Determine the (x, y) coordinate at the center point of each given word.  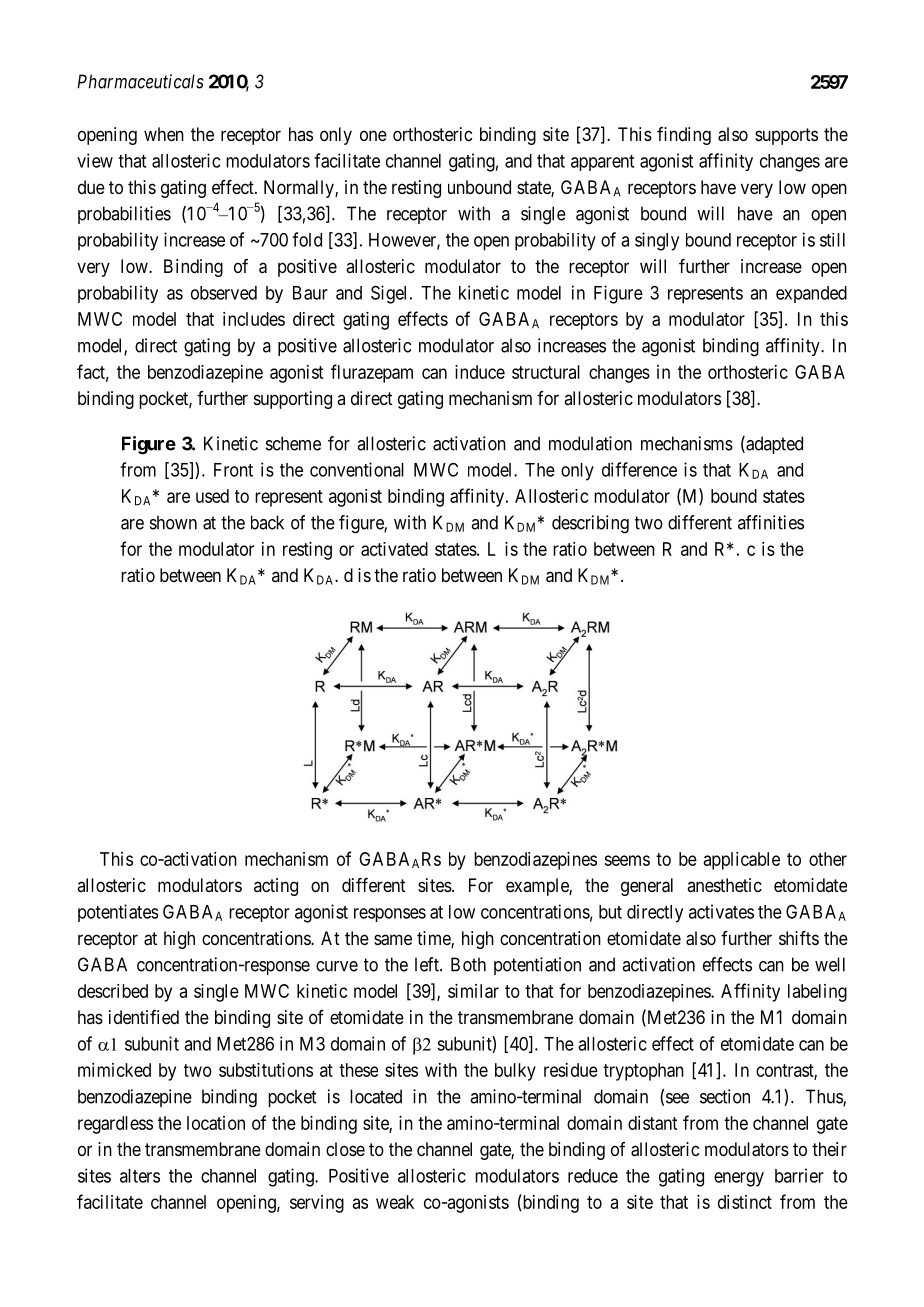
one (373, 135)
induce (480, 372)
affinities (771, 522)
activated (394, 549)
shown (173, 522)
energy (739, 1179)
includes (254, 319)
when (164, 134)
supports (786, 136)
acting (276, 887)
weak (395, 1202)
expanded (811, 294)
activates (721, 911)
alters (140, 1176)
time (434, 939)
